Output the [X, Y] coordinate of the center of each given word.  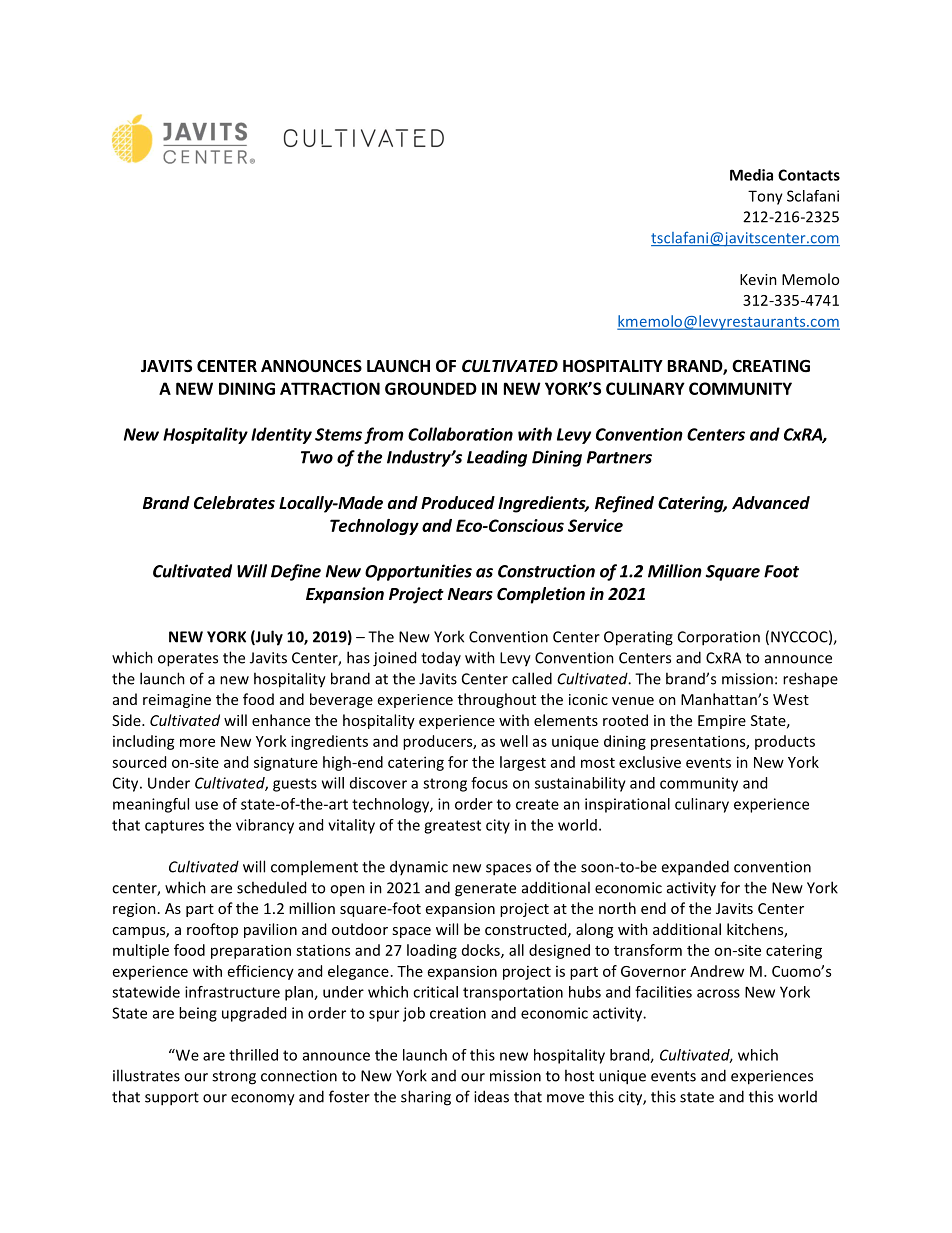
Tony [765, 197]
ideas [491, 1096]
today [441, 659]
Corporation [719, 638]
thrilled [253, 1055]
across [718, 993]
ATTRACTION [330, 388]
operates [188, 660]
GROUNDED [431, 388]
